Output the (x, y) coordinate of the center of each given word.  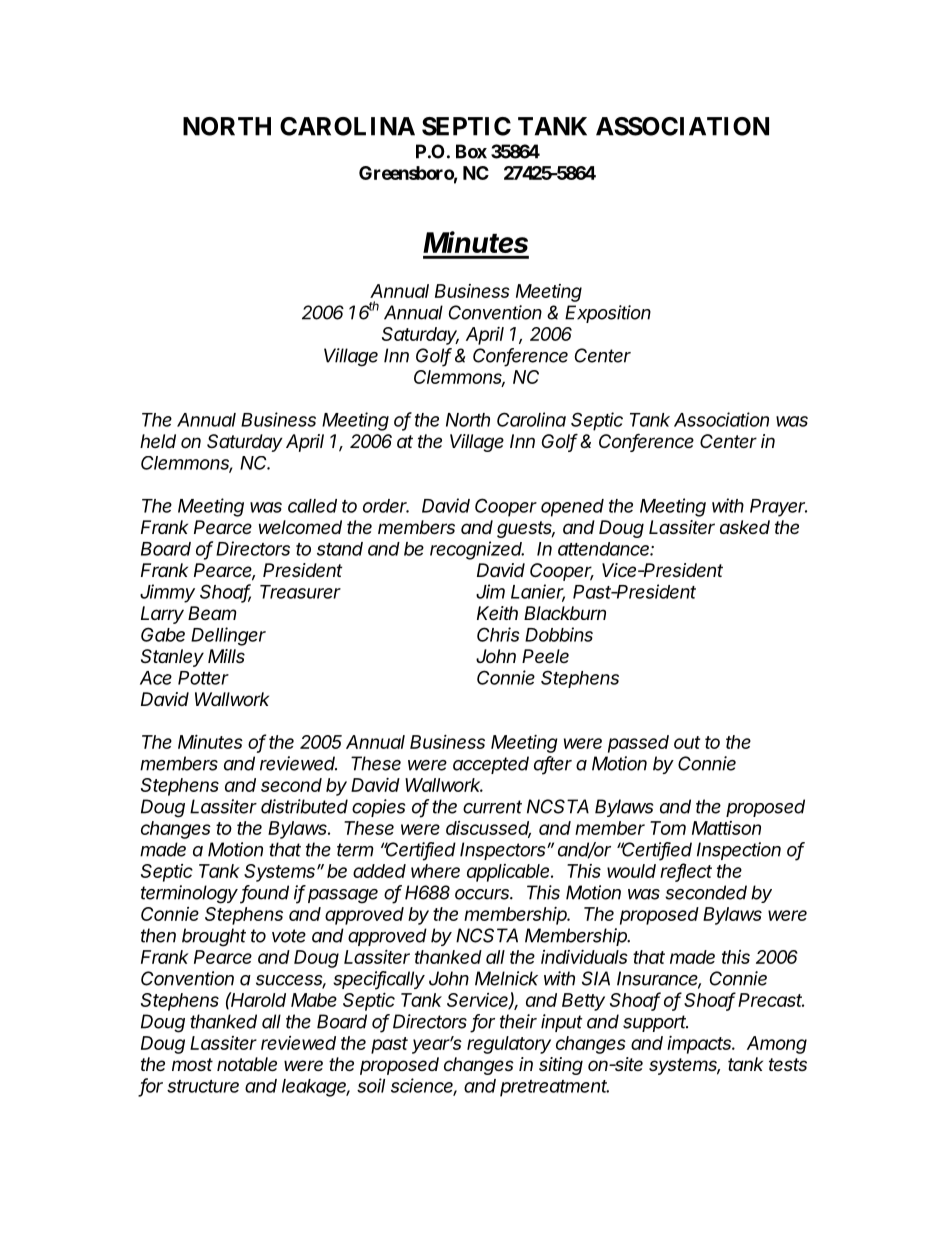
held (158, 441)
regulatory (509, 1045)
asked (745, 527)
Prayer (778, 508)
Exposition (608, 314)
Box (471, 151)
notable (247, 1064)
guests (526, 529)
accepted (491, 765)
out (687, 742)
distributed (304, 806)
